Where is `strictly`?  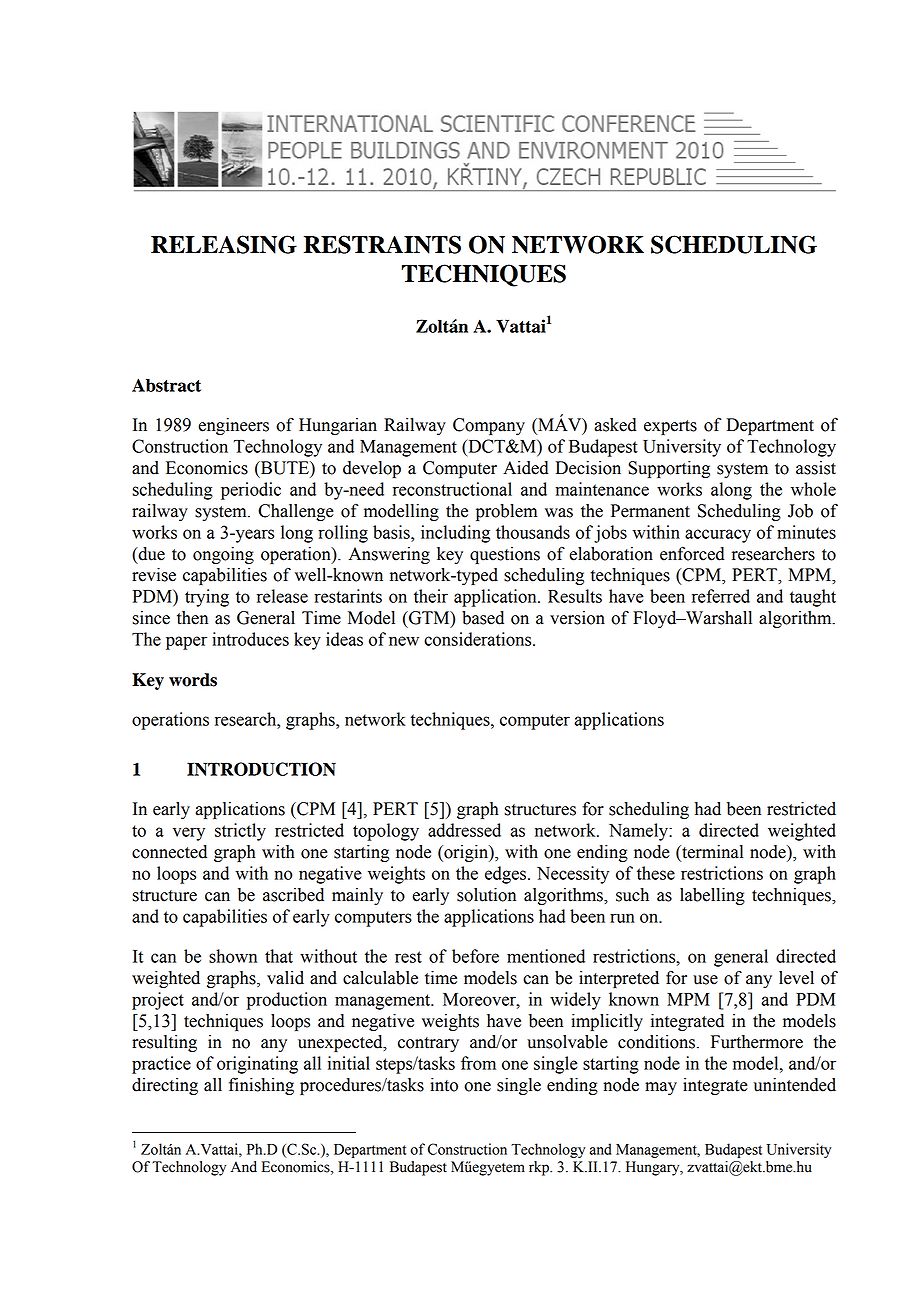
strictly is located at coordinates (240, 832).
